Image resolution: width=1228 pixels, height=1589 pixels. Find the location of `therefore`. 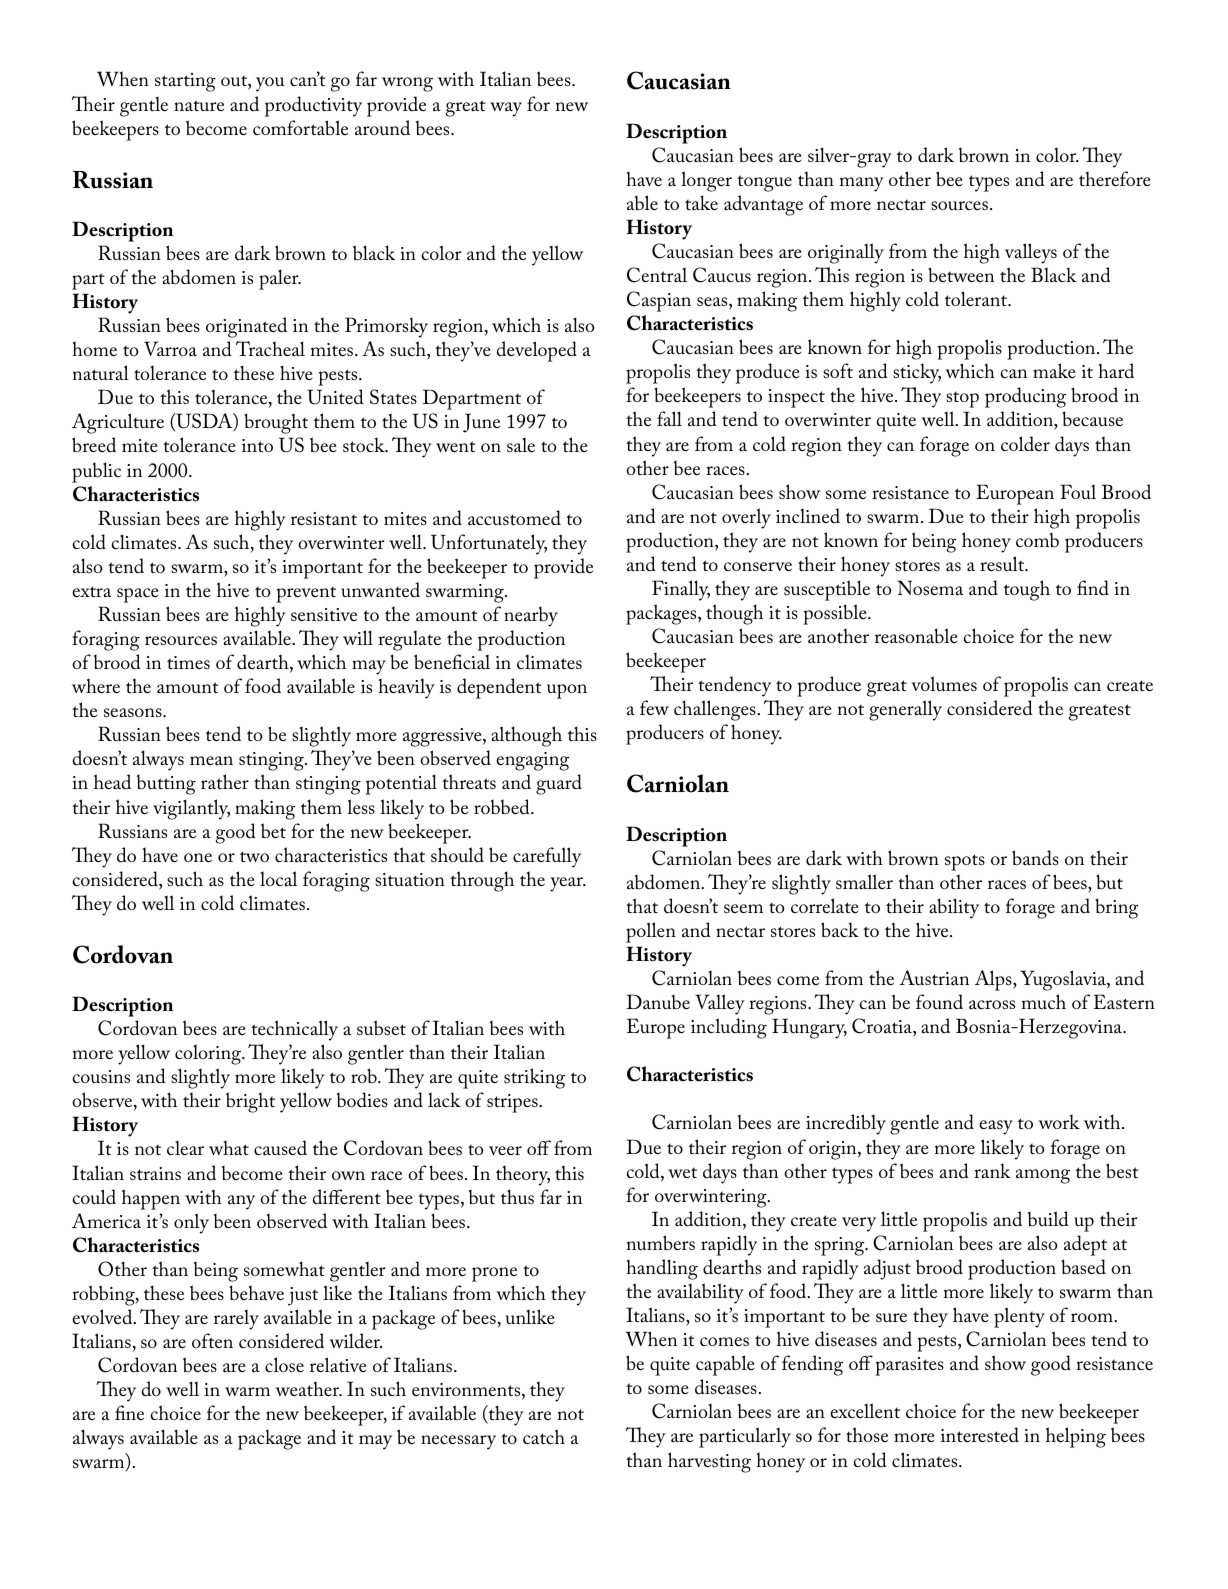

therefore is located at coordinates (1115, 178).
